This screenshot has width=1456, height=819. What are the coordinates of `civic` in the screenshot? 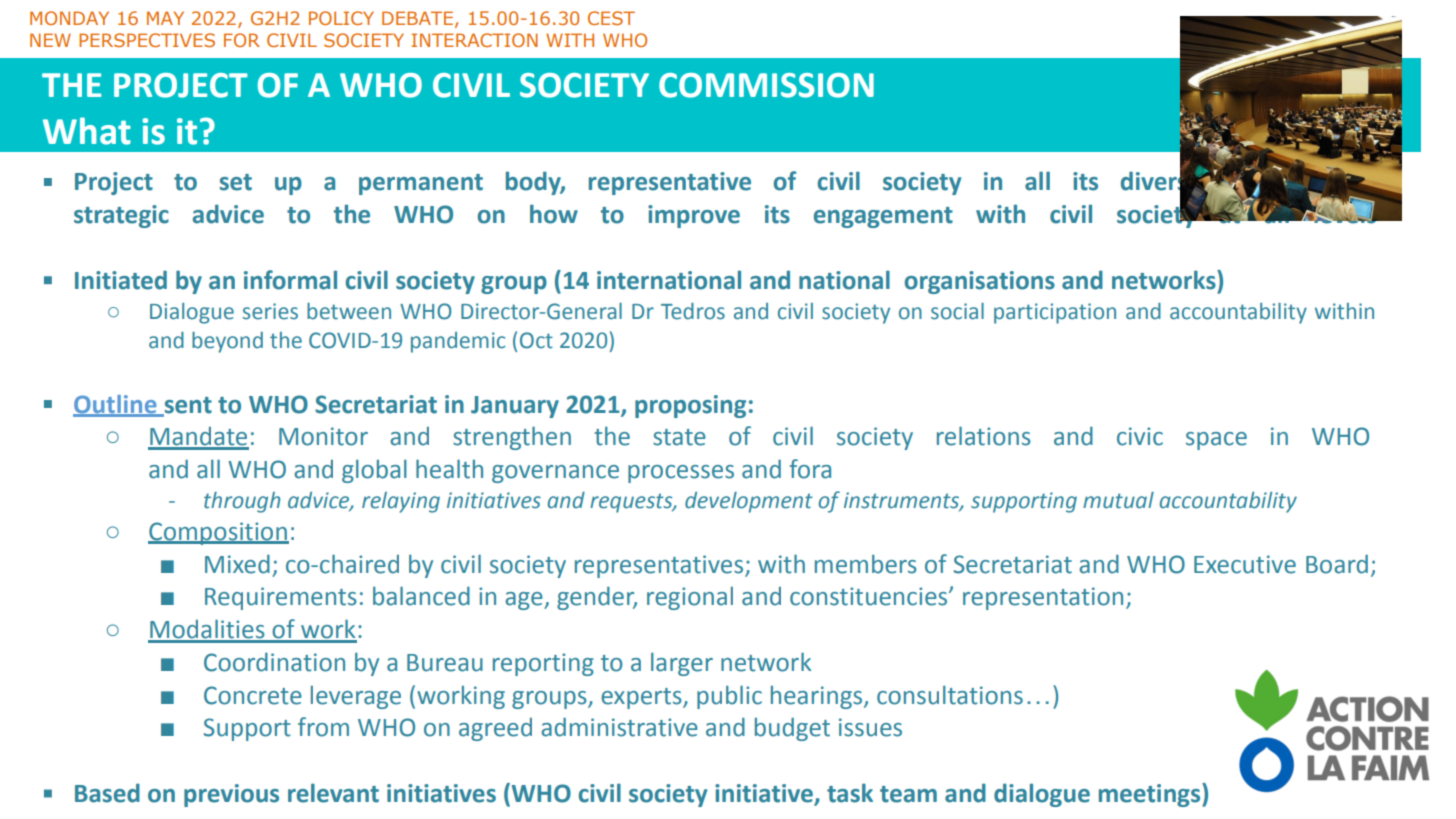 It's located at (1140, 436).
